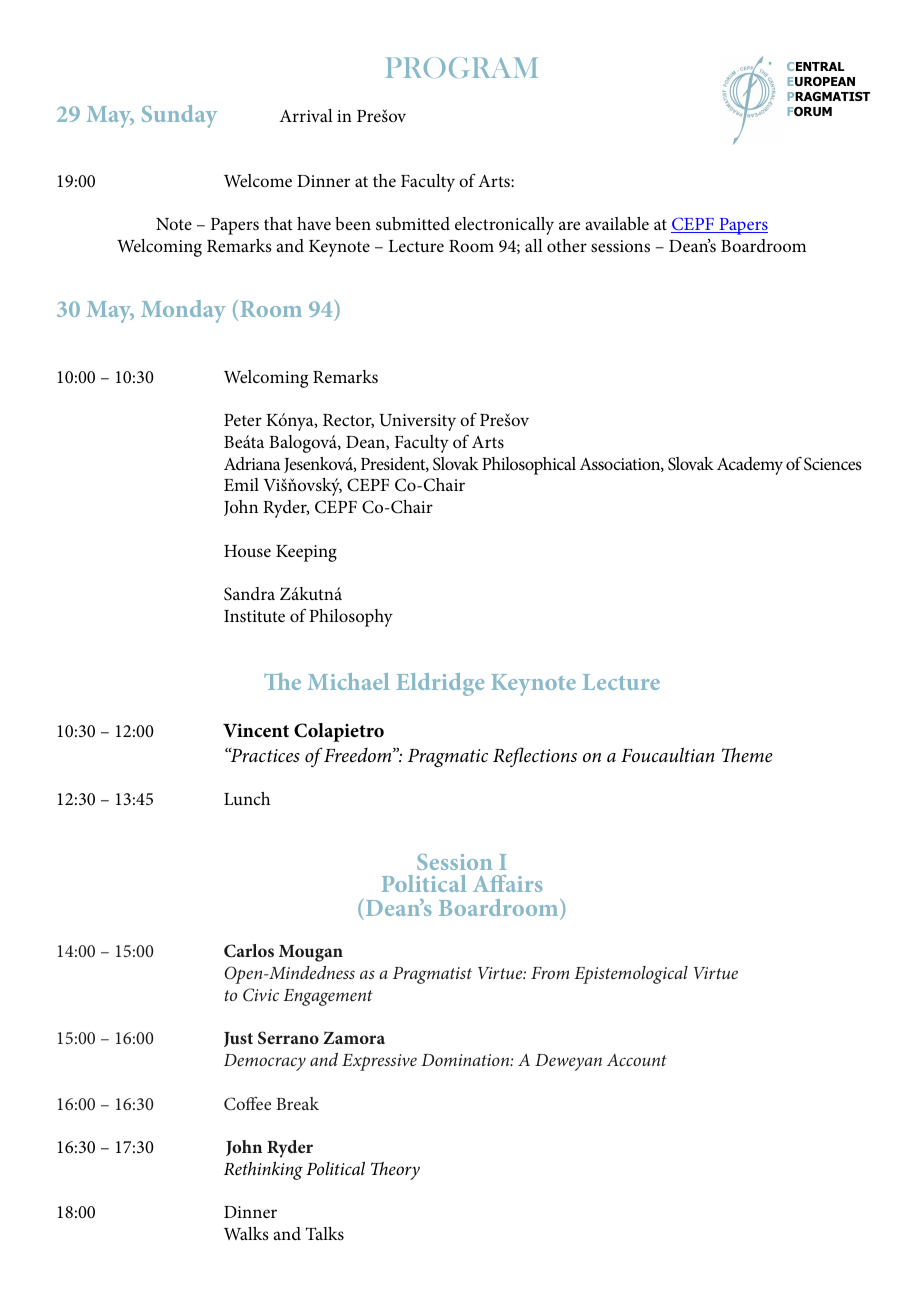 The image size is (924, 1308). Describe the element at coordinates (747, 755) in the screenshot. I see `Theme` at that location.
